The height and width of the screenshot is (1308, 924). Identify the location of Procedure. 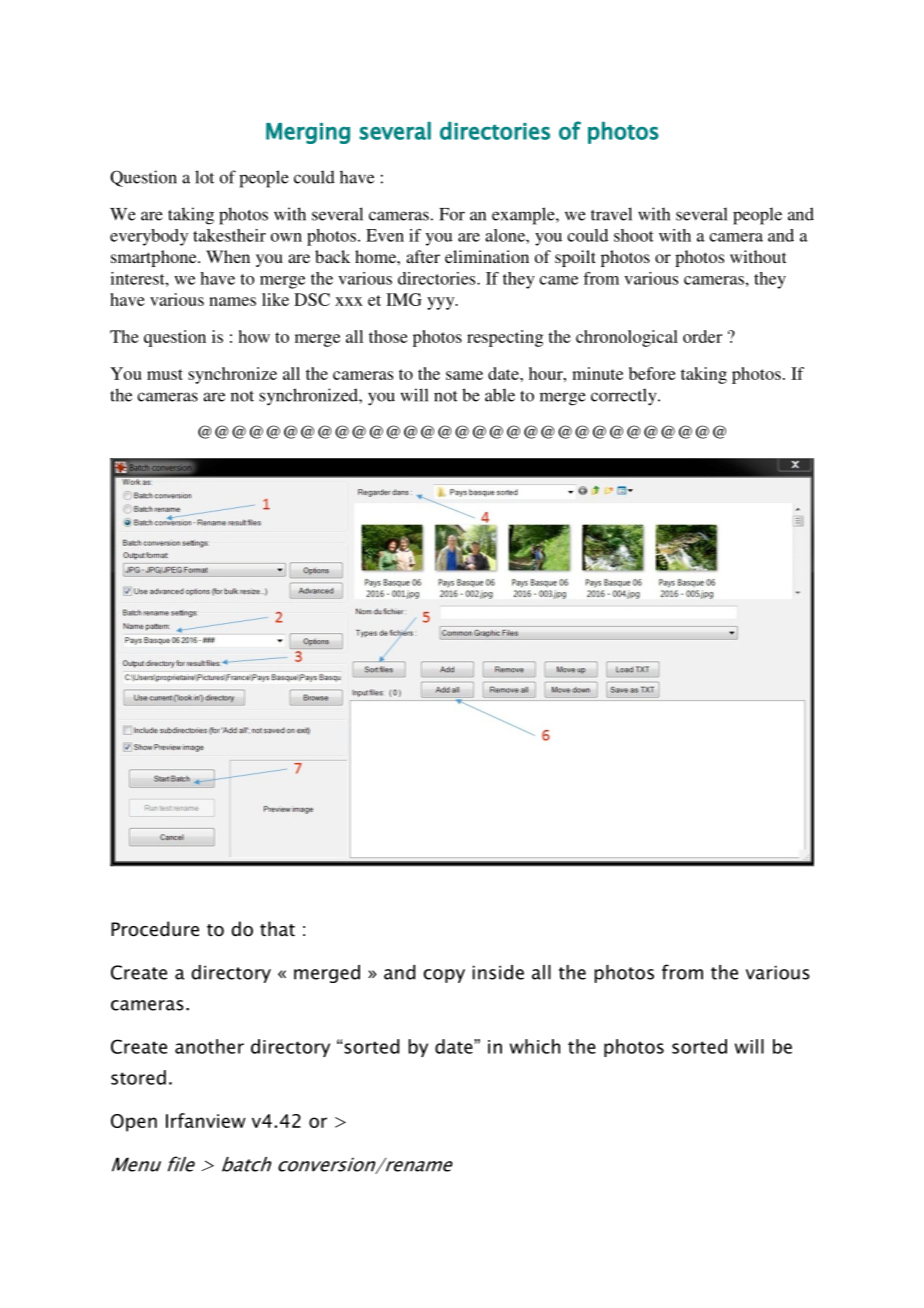
(155, 929).
